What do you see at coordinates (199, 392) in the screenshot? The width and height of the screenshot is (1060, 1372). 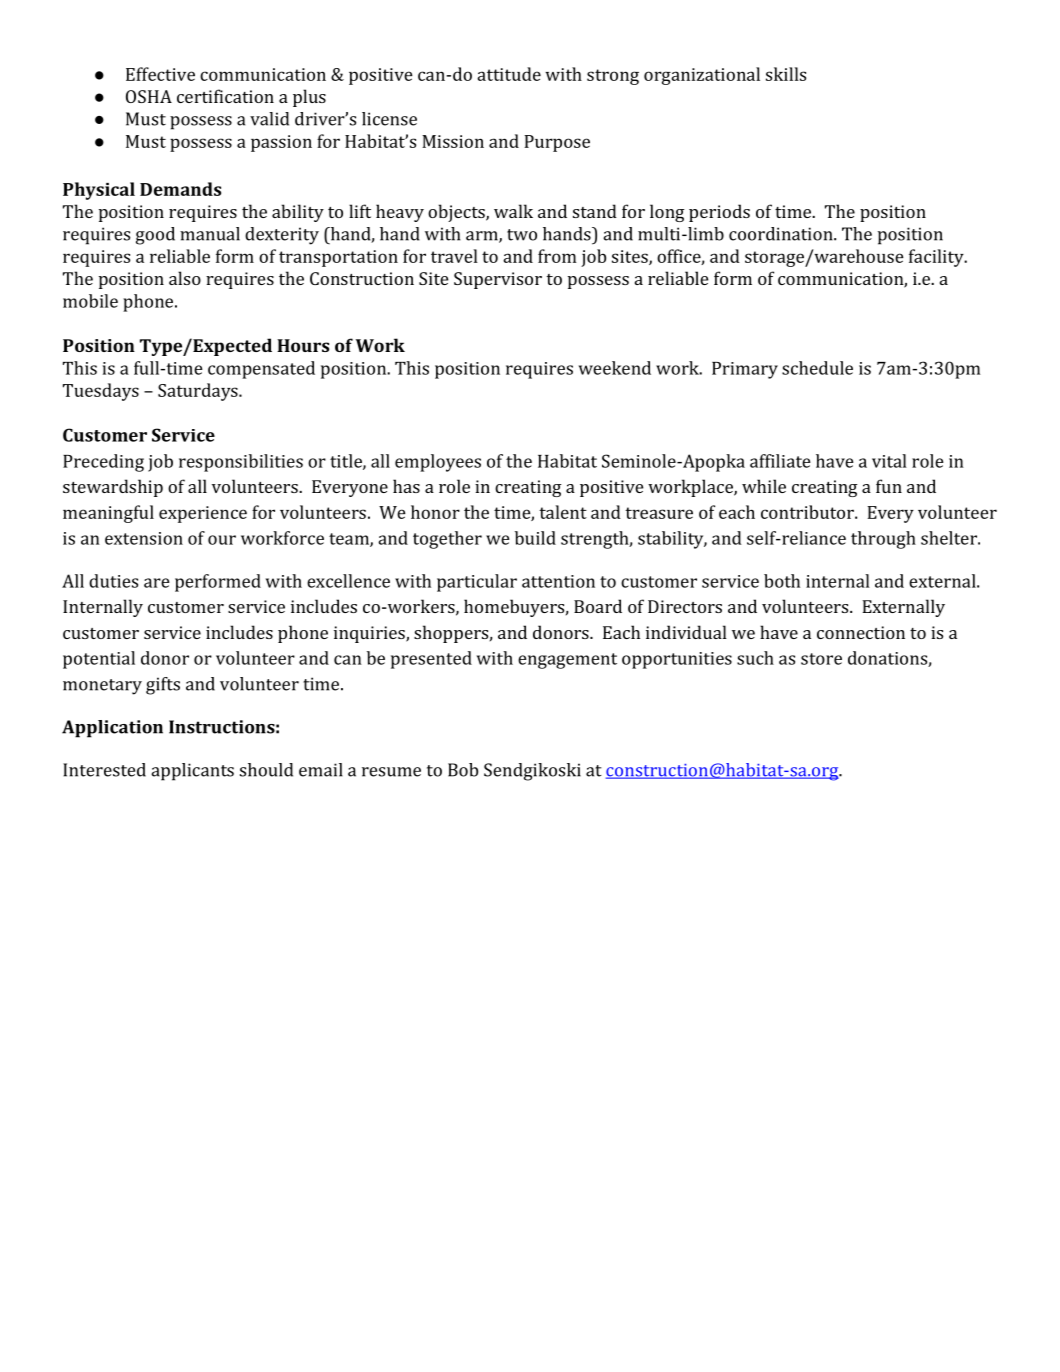 I see `Saturdays` at bounding box center [199, 392].
